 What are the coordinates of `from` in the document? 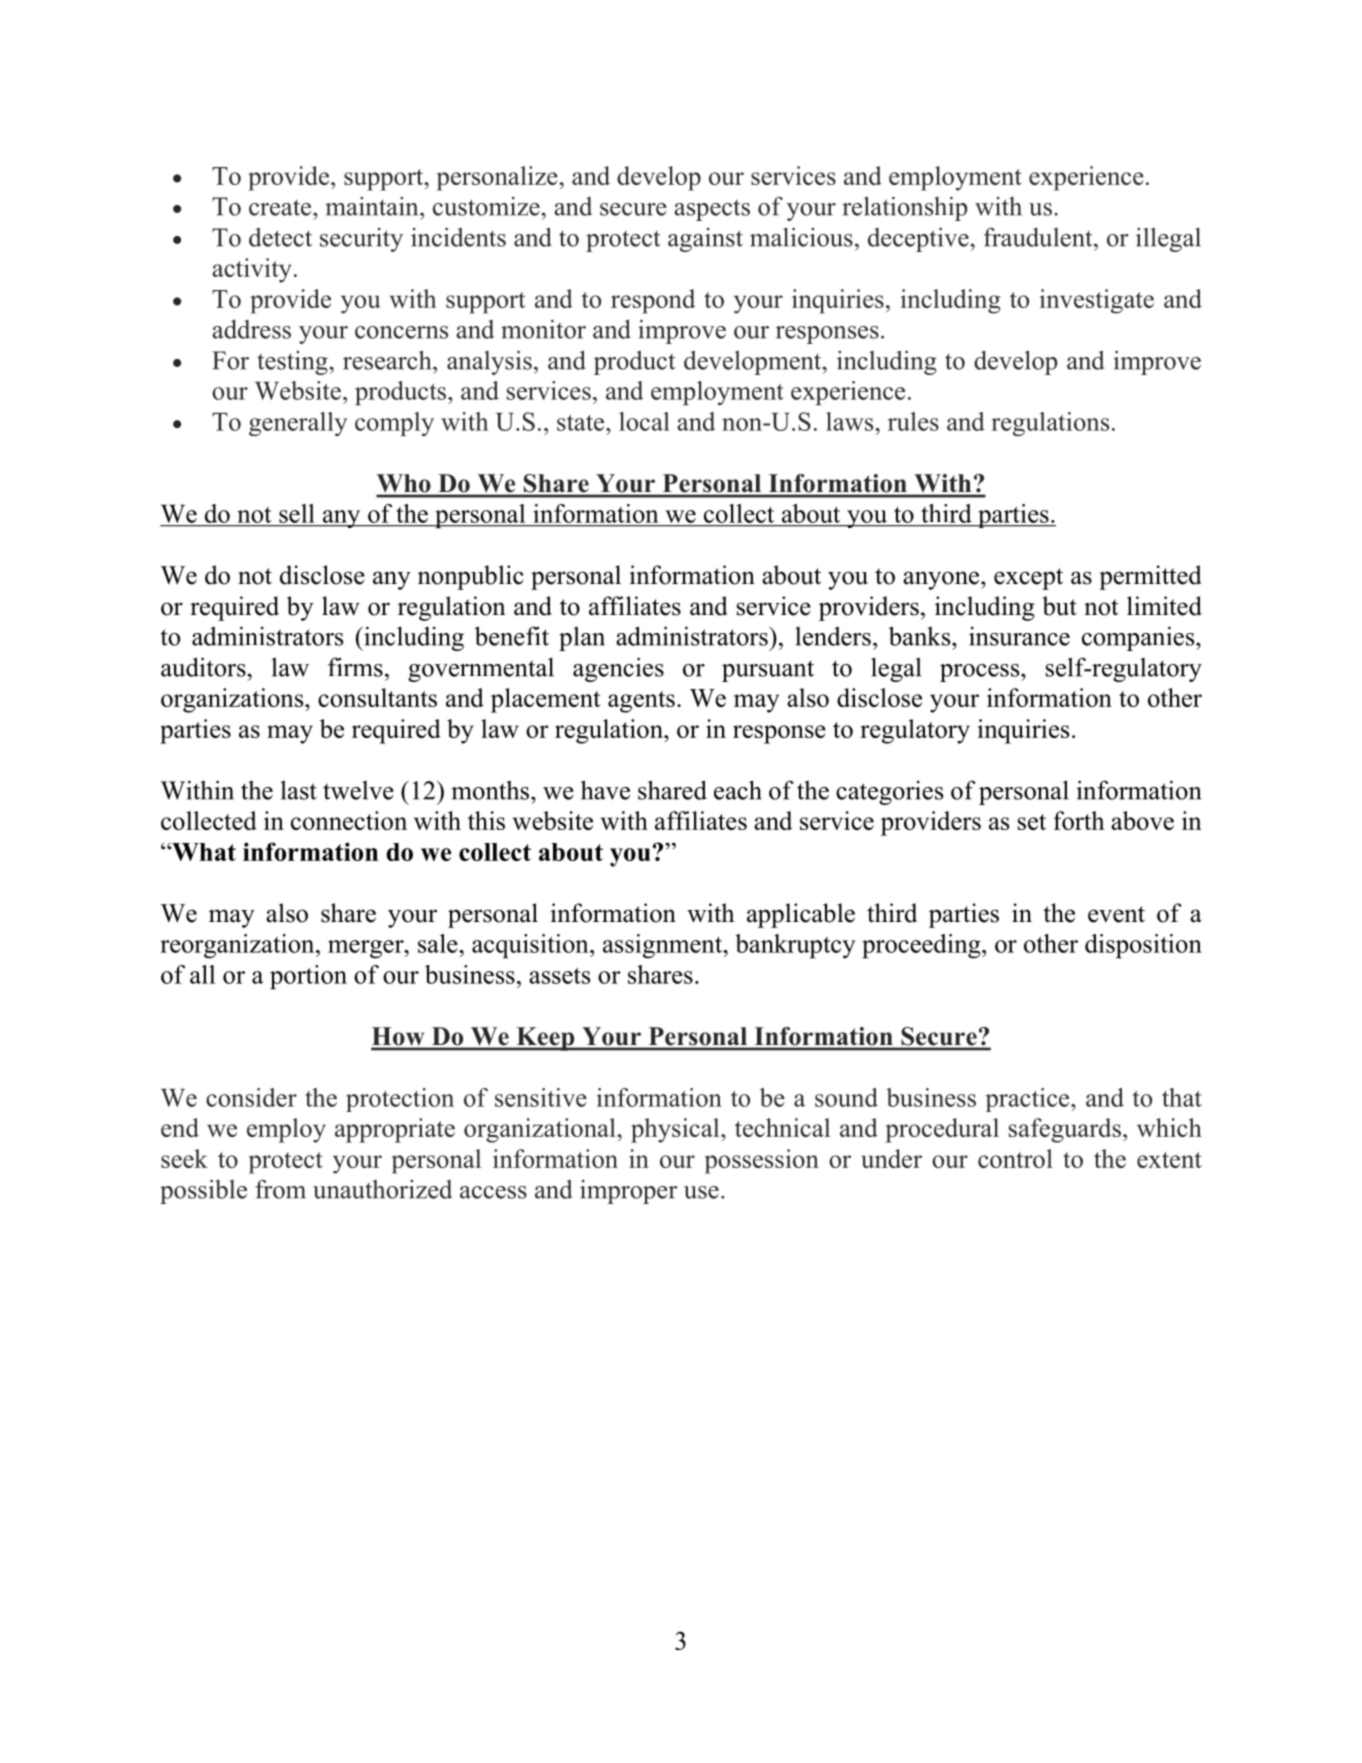 It's located at (280, 1189).
